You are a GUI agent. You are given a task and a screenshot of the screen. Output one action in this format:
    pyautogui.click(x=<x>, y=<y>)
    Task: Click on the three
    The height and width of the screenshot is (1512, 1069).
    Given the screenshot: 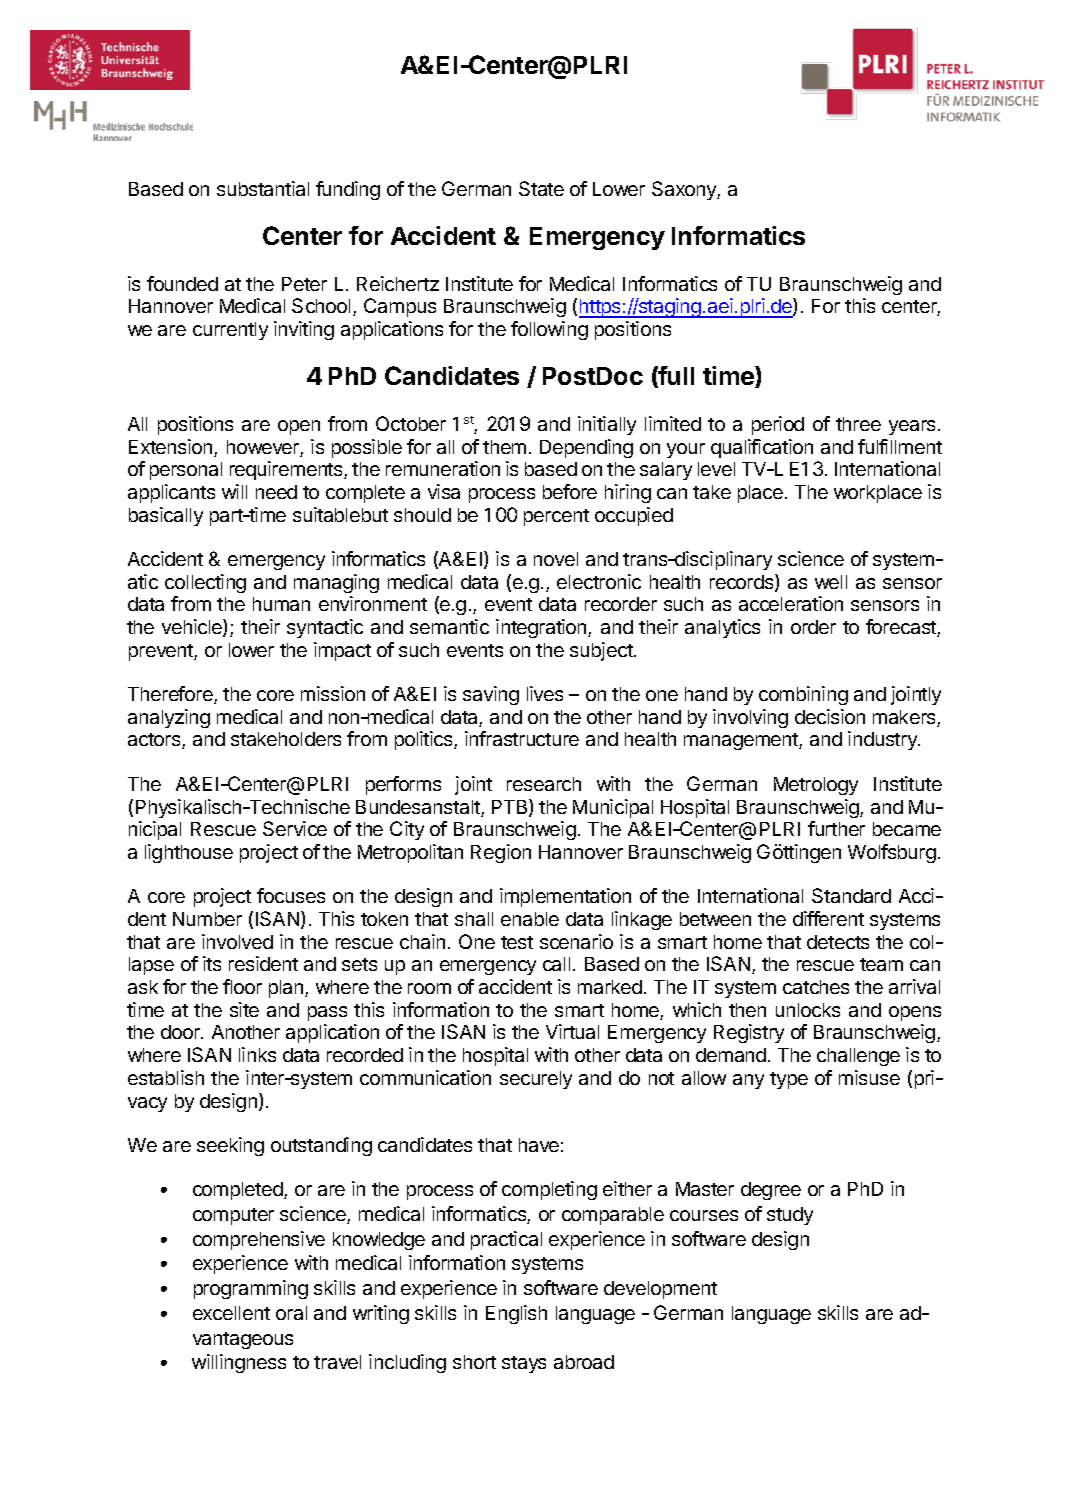 What is the action you would take?
    pyautogui.click(x=858, y=424)
